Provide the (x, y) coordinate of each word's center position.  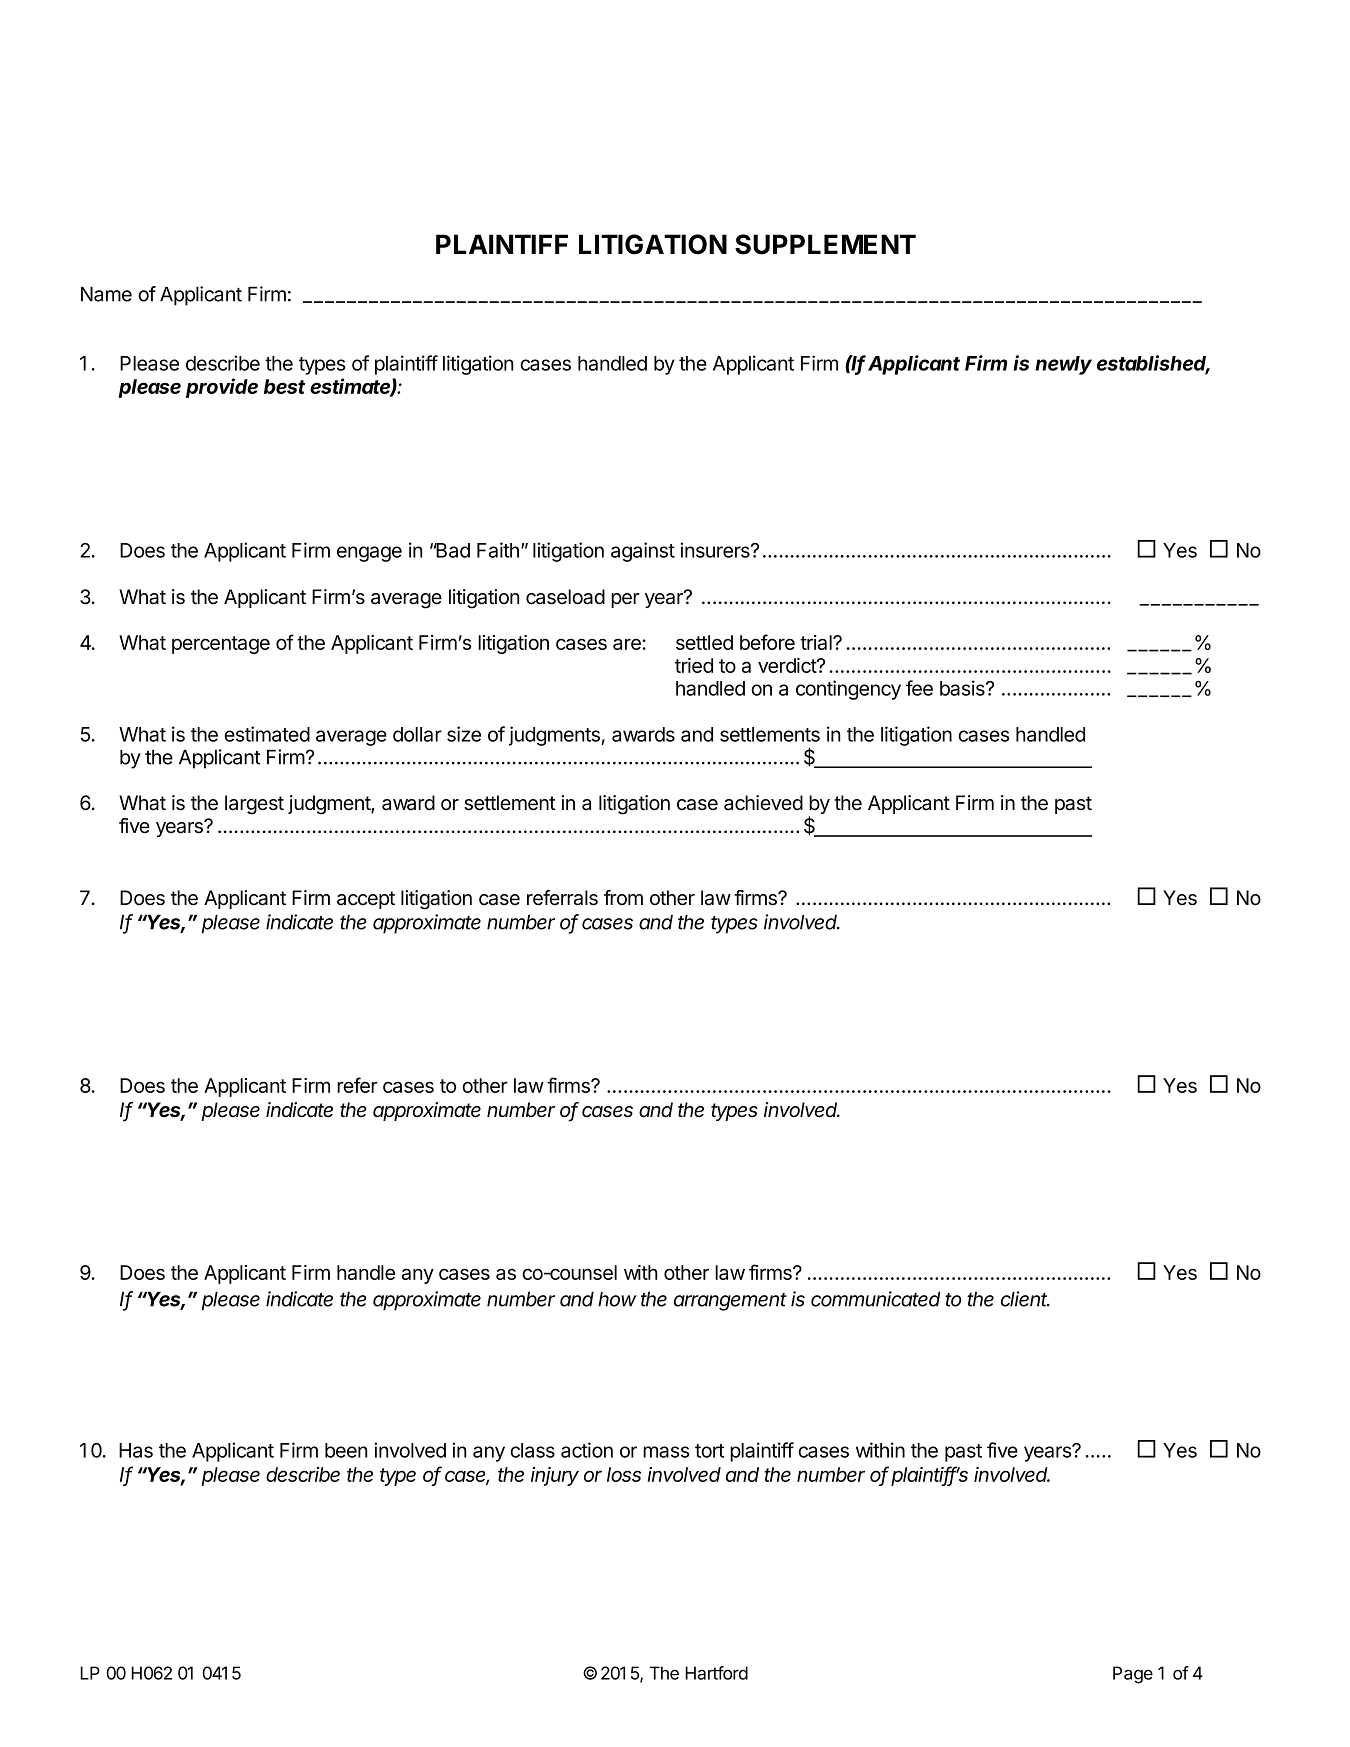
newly (1063, 365)
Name (106, 294)
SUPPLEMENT (825, 244)
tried (694, 665)
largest (254, 805)
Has (136, 1450)
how (617, 1299)
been (346, 1450)
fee (919, 688)
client (1025, 1299)
